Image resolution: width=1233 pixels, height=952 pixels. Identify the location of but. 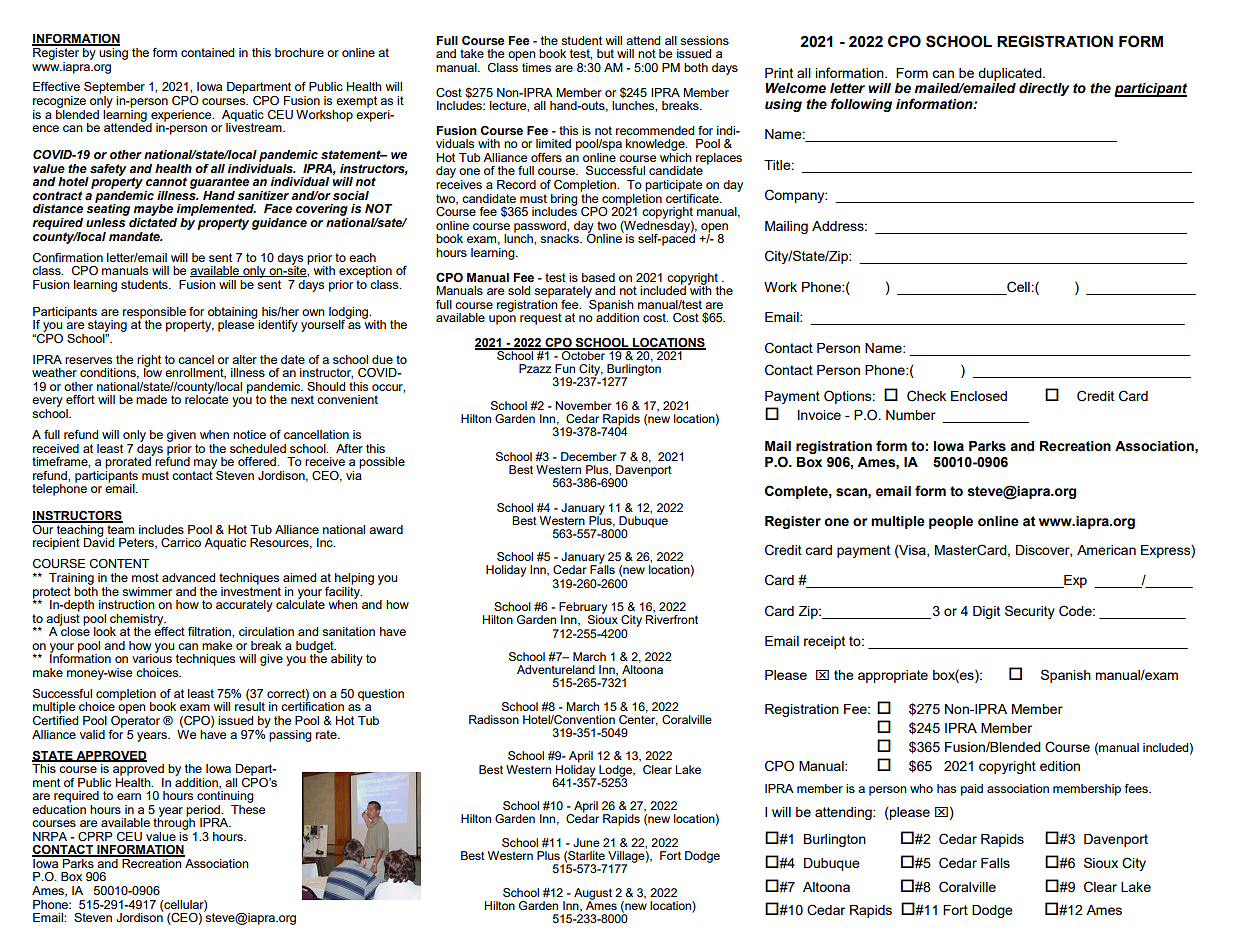
(605, 53).
